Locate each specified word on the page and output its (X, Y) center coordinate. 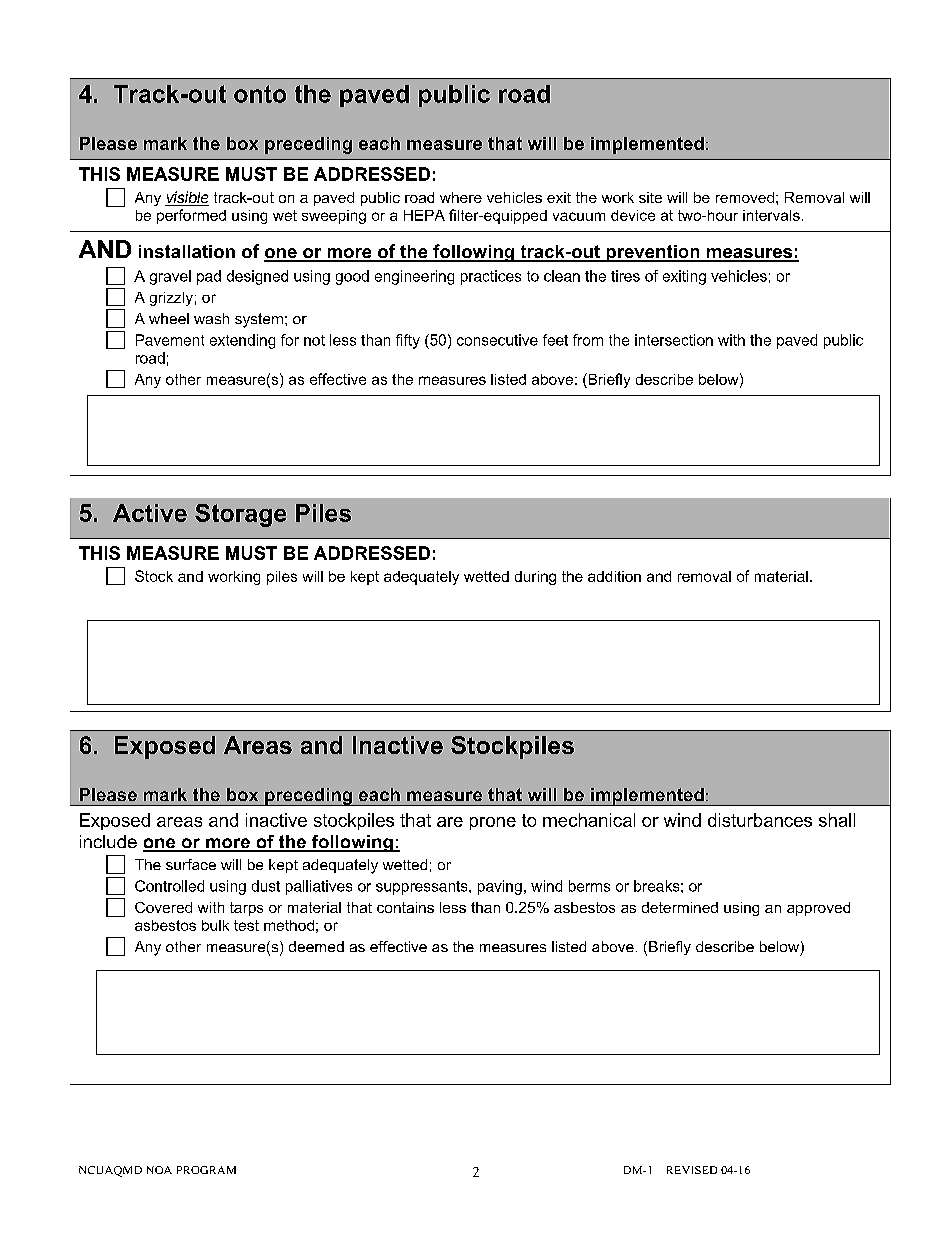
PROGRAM (206, 1170)
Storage (240, 515)
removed (745, 197)
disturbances (760, 820)
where (461, 197)
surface (191, 864)
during (535, 578)
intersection (674, 340)
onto (260, 94)
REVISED (692, 1170)
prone (493, 823)
